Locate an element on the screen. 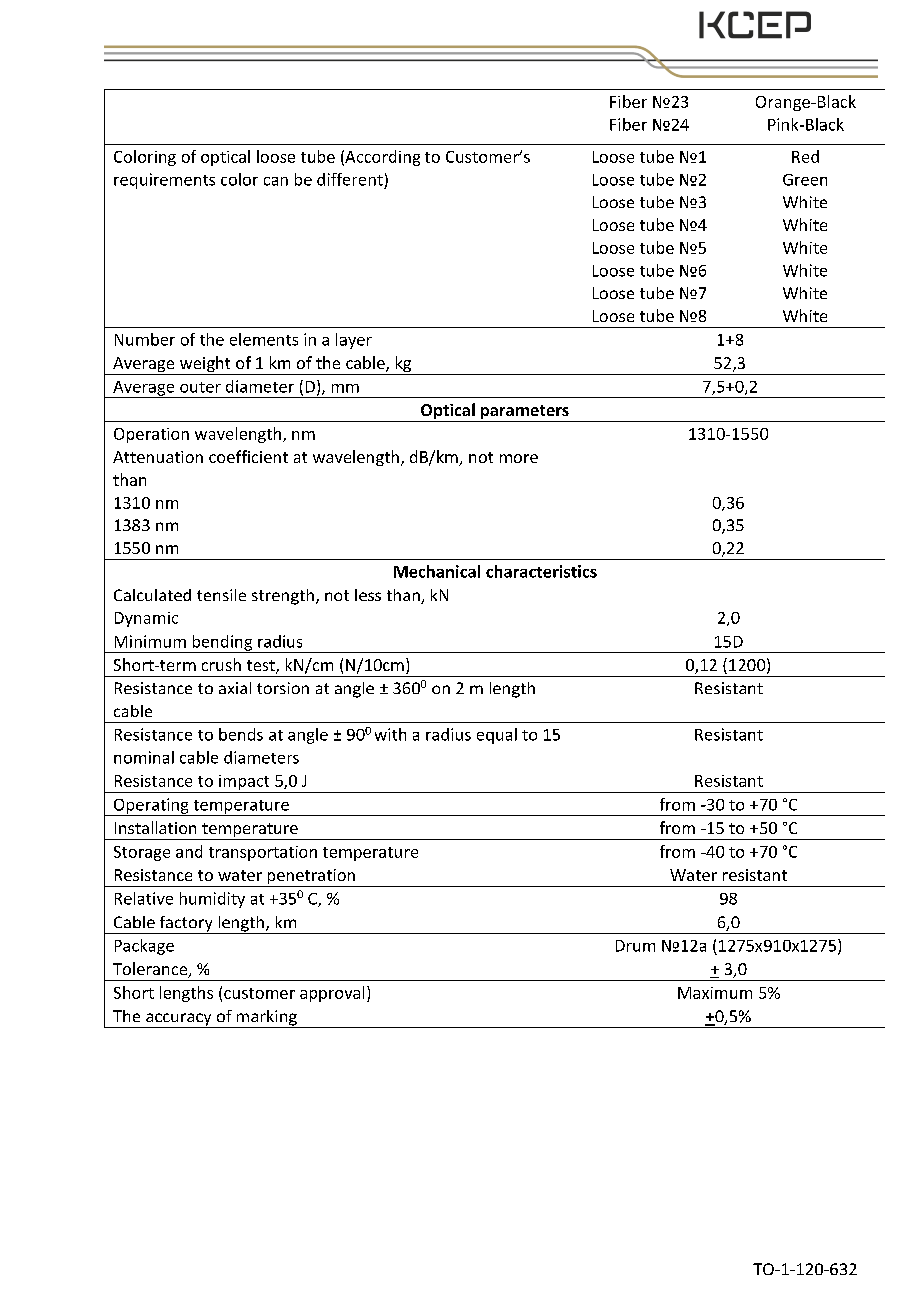  can is located at coordinates (276, 181).
